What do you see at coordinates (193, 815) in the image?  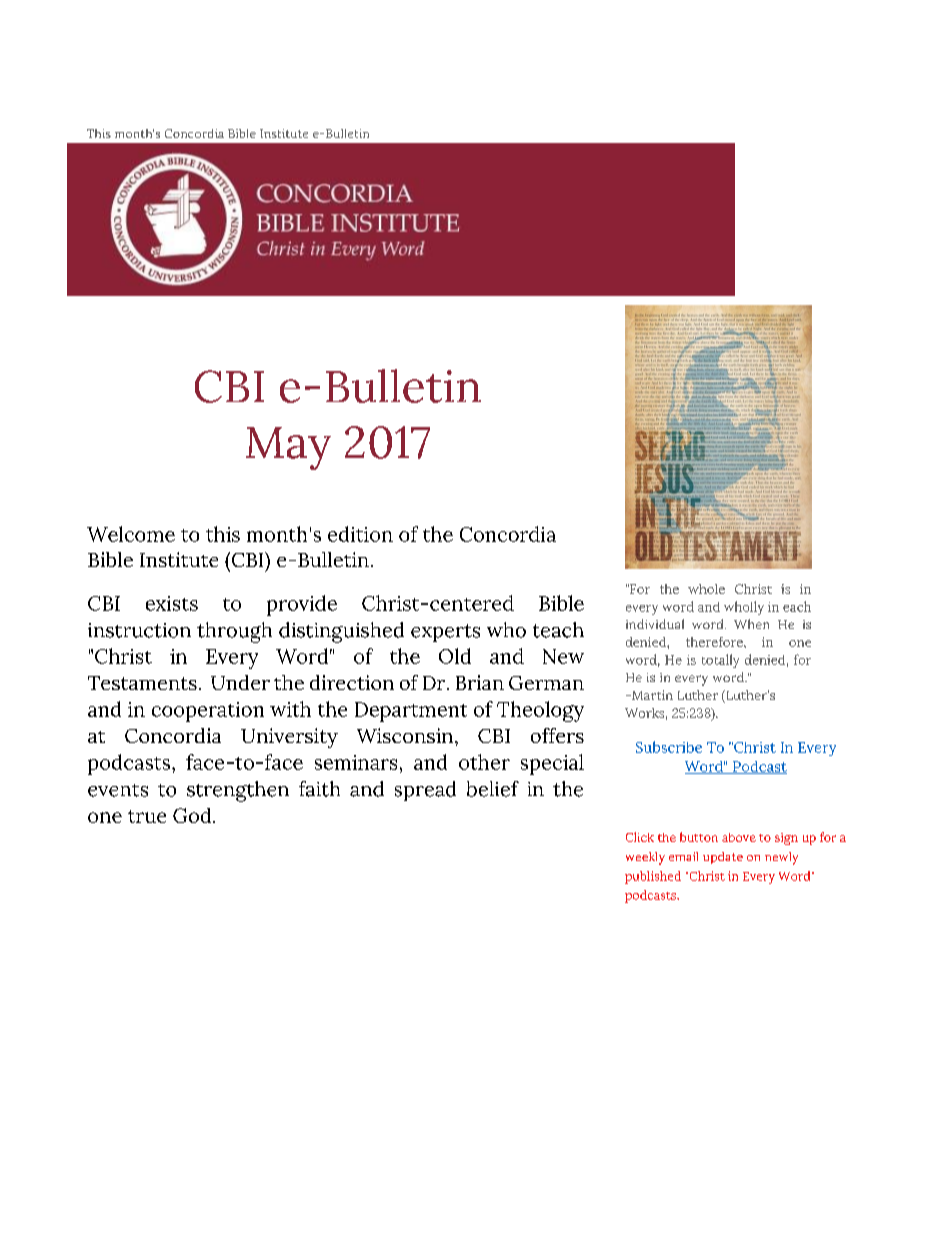 I see `God` at bounding box center [193, 815].
